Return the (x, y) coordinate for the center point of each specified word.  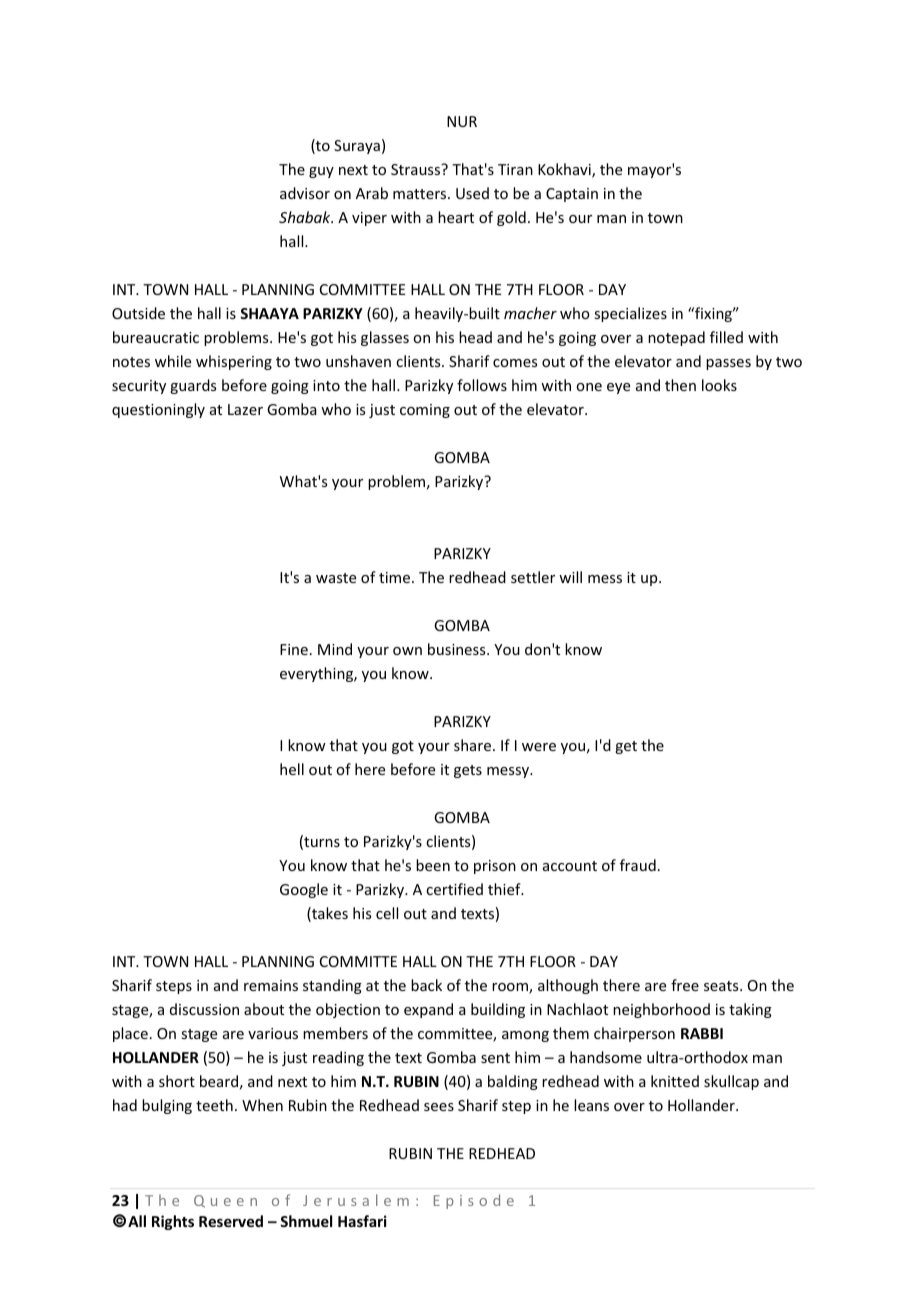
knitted (675, 1081)
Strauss (417, 169)
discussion (204, 1009)
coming (425, 411)
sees (439, 1107)
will (570, 577)
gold (511, 218)
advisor (305, 193)
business (458, 649)
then (680, 385)
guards (193, 386)
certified (454, 889)
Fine (294, 649)
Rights (173, 1222)
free (685, 985)
